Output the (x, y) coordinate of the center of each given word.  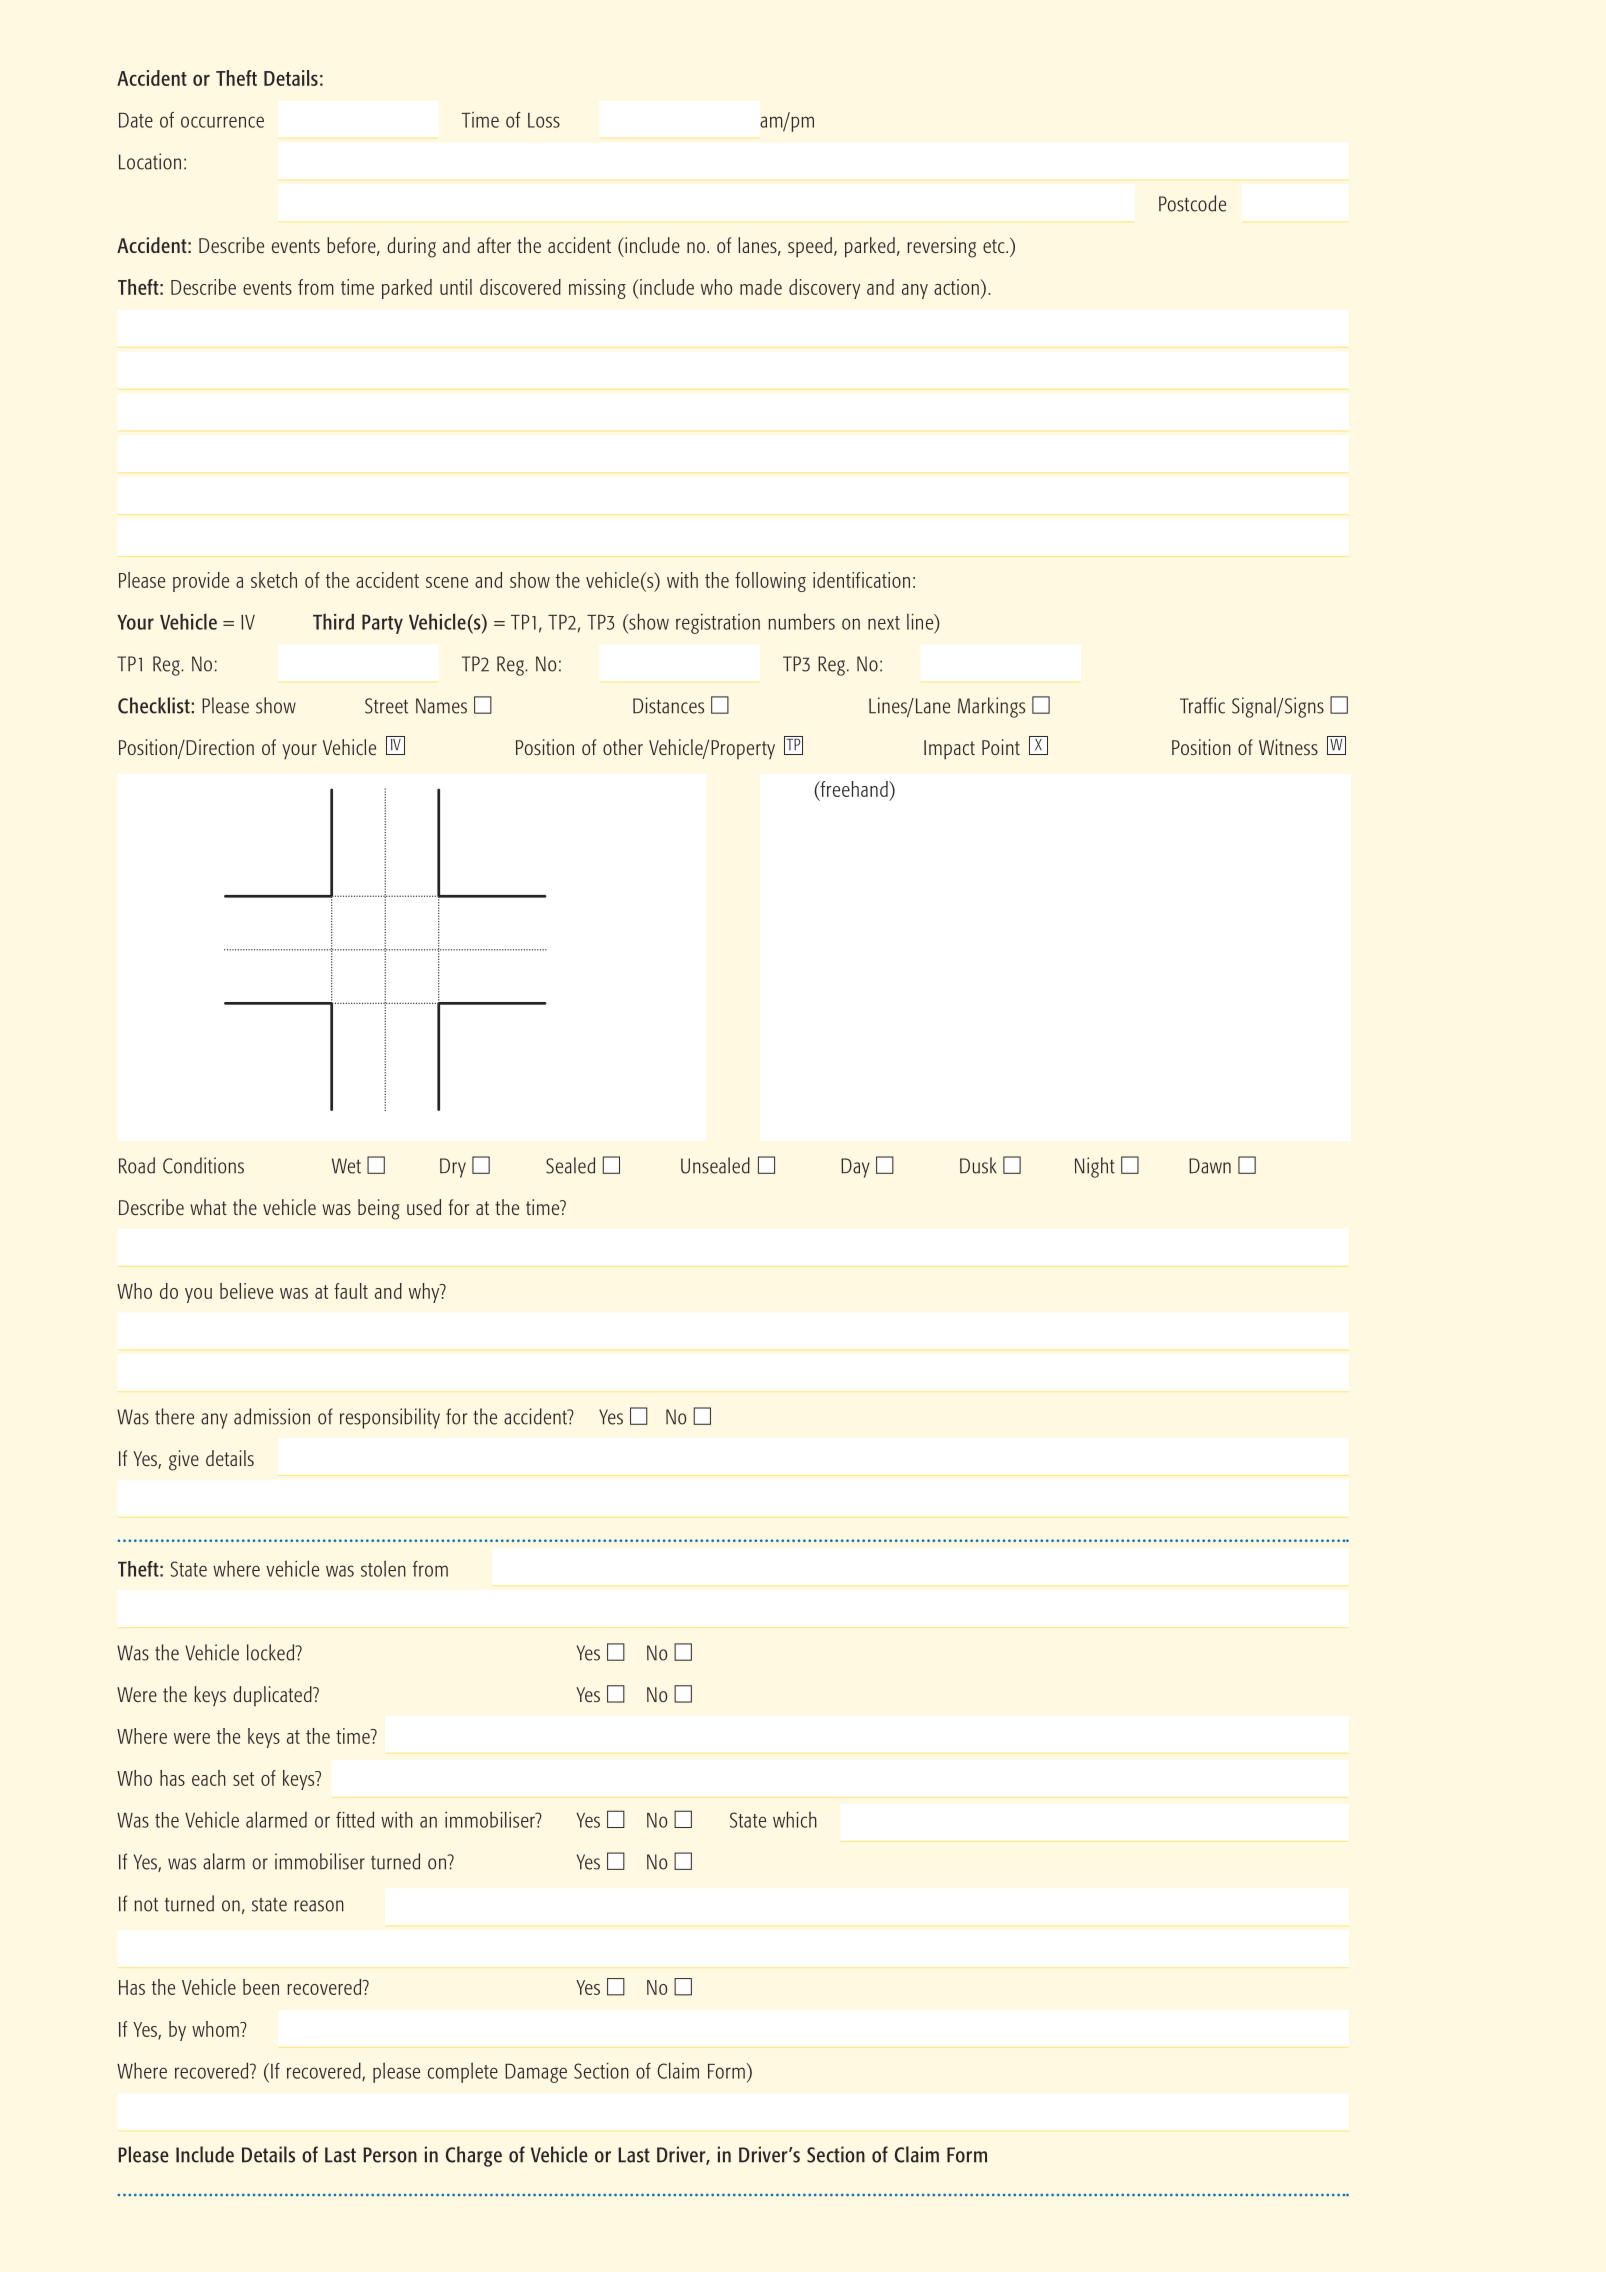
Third (333, 621)
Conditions (203, 1165)
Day (855, 1168)
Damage (536, 2073)
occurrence (222, 122)
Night (1095, 1167)
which (795, 1819)
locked (272, 1652)
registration (718, 624)
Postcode (1192, 203)
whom (216, 2029)
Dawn (1210, 1166)
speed (810, 247)
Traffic (1202, 705)
